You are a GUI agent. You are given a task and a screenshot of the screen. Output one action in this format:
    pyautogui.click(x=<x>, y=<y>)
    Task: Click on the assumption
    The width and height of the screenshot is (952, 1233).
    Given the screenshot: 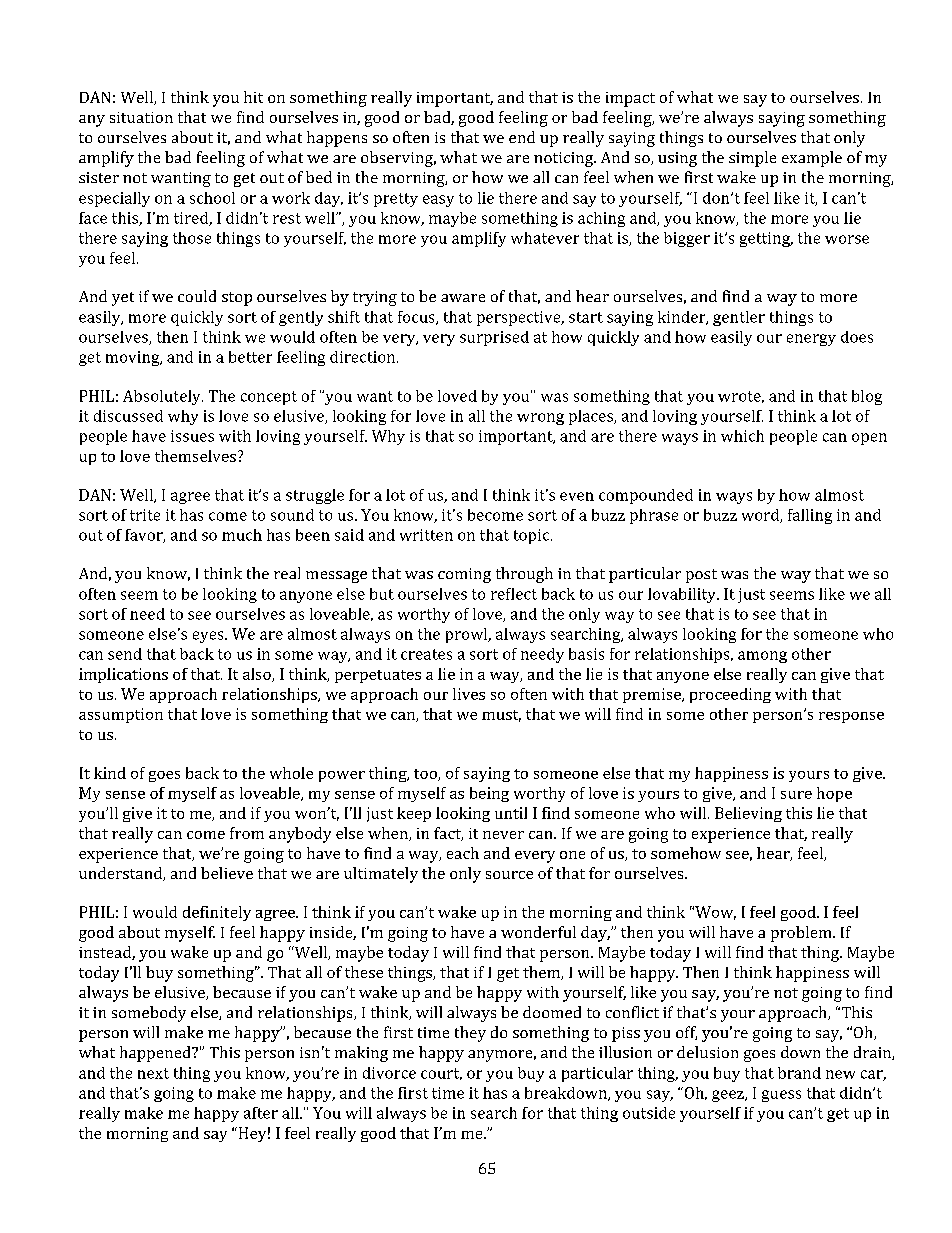 What is the action you would take?
    pyautogui.click(x=121, y=715)
